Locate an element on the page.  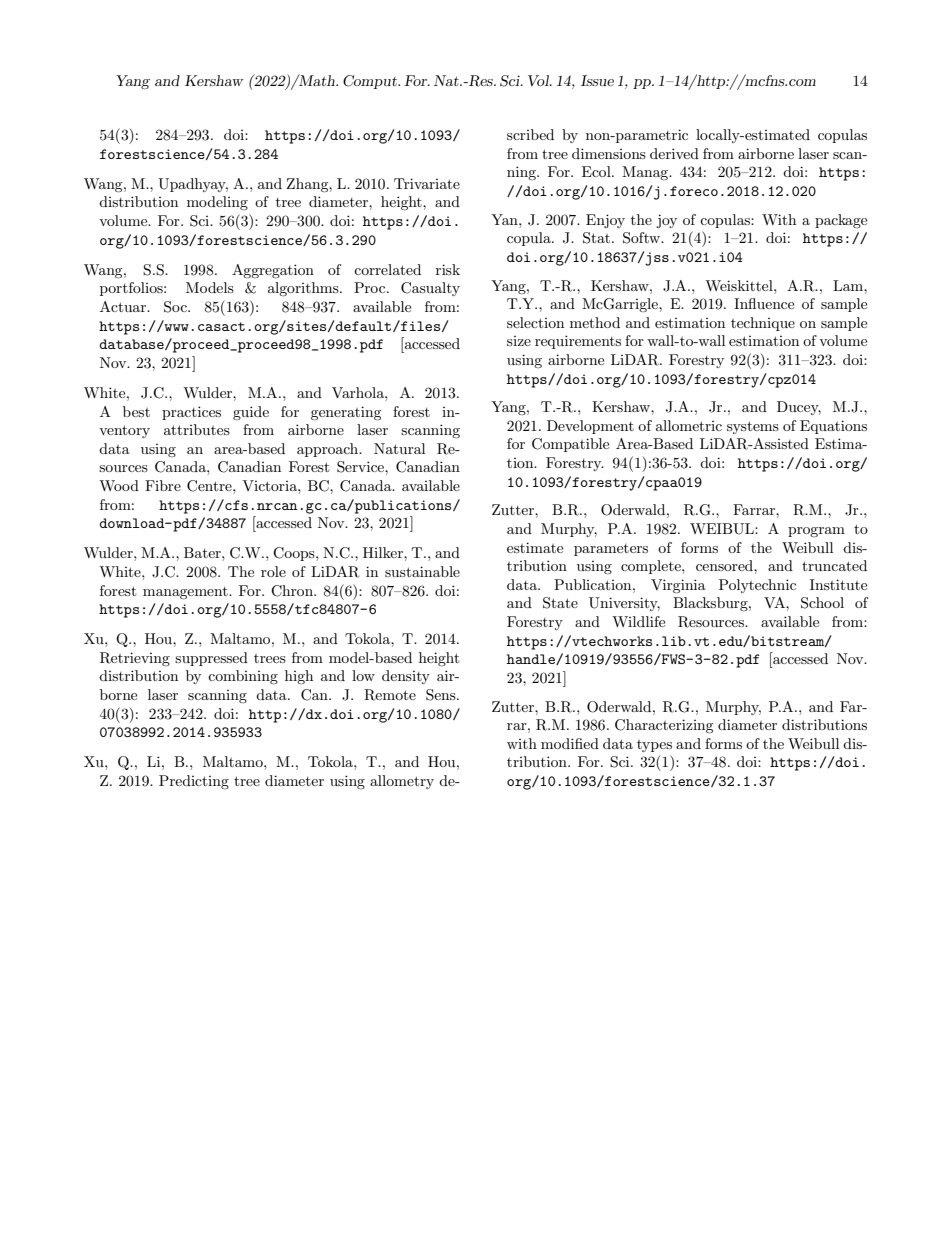
technique is located at coordinates (763, 324).
